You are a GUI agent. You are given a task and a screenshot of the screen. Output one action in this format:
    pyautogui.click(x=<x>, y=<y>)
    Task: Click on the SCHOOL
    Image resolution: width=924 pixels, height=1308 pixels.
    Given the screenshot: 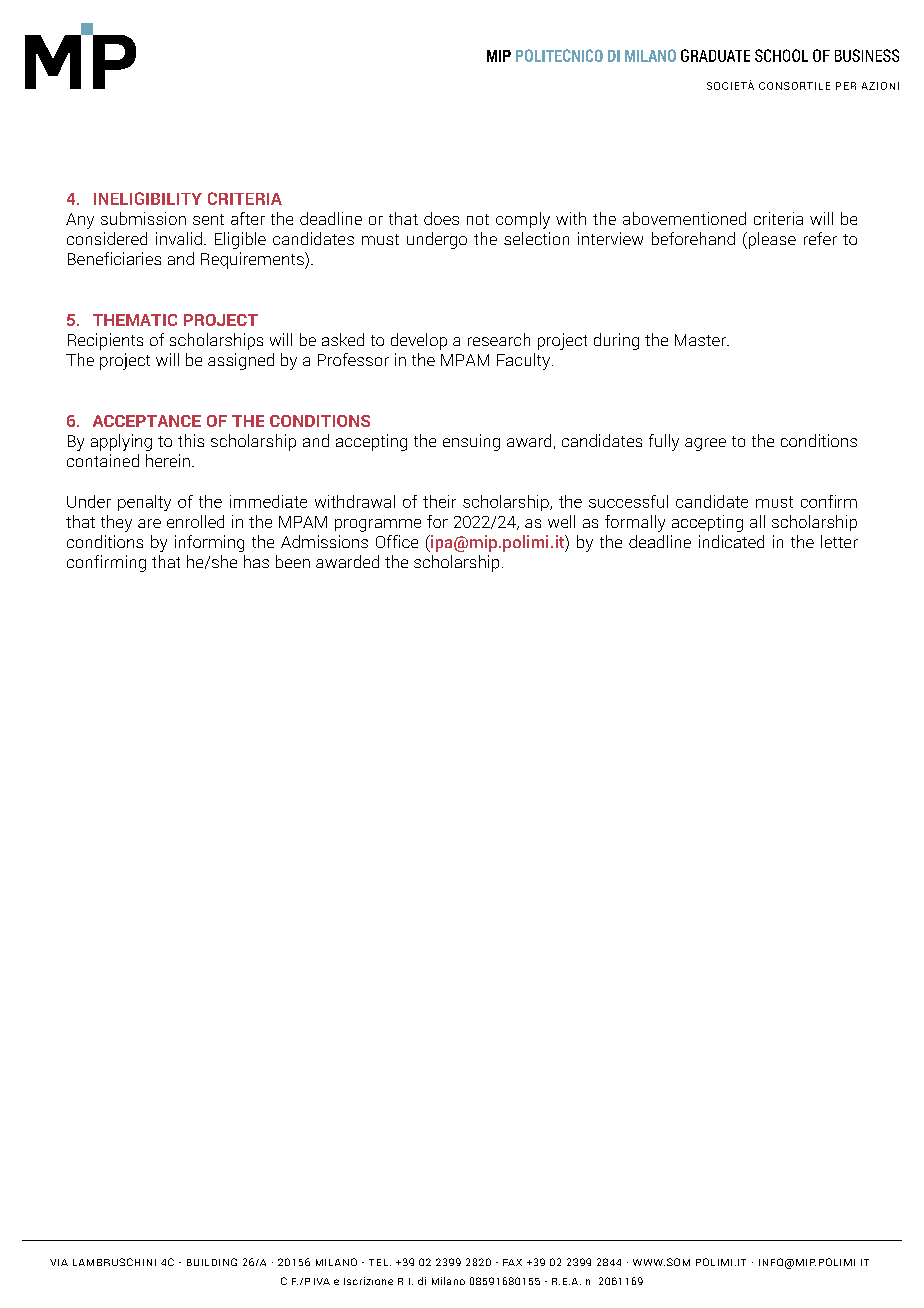 What is the action you would take?
    pyautogui.click(x=781, y=55)
